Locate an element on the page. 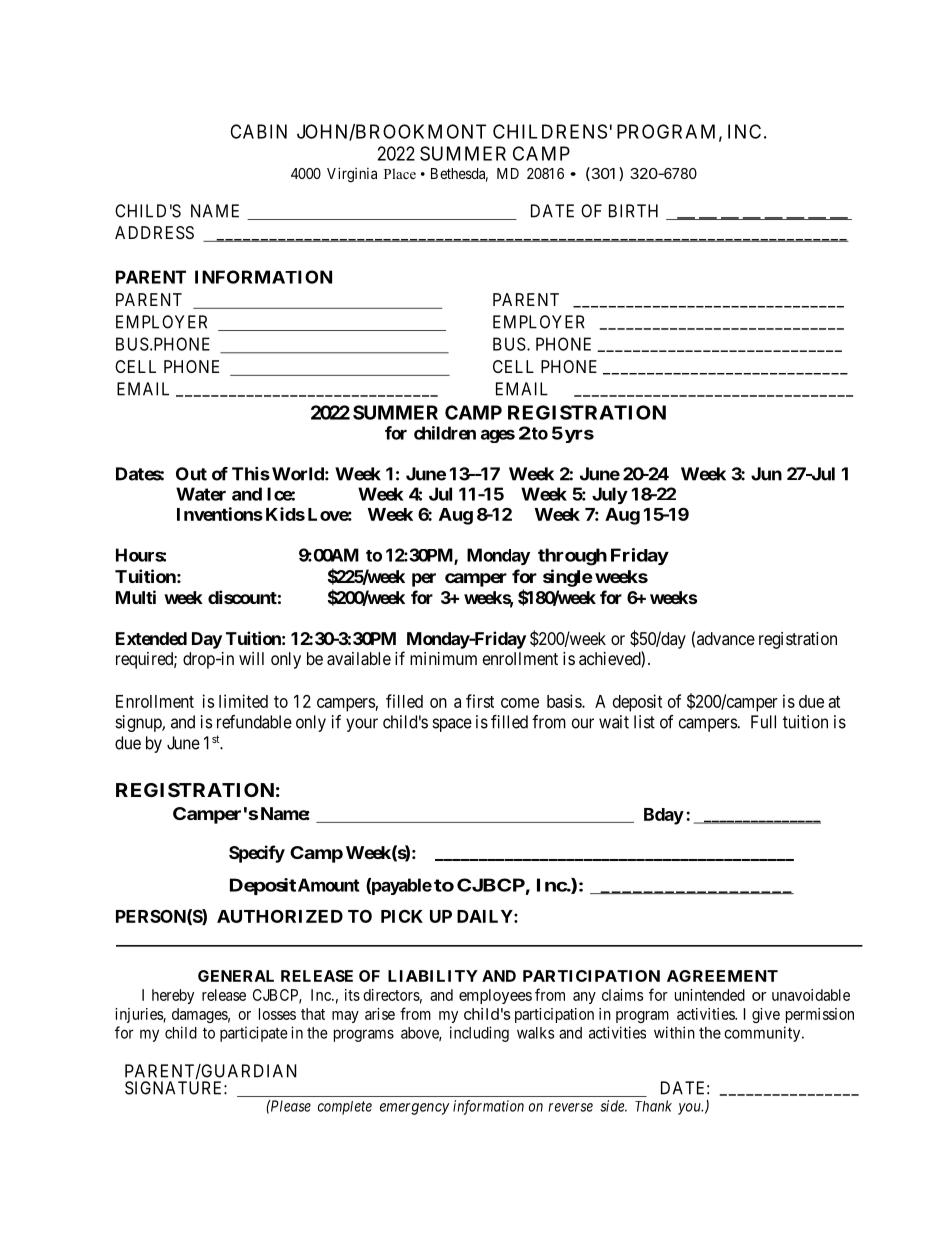 This page has height=1241, width=952. Out is located at coordinates (191, 474).
